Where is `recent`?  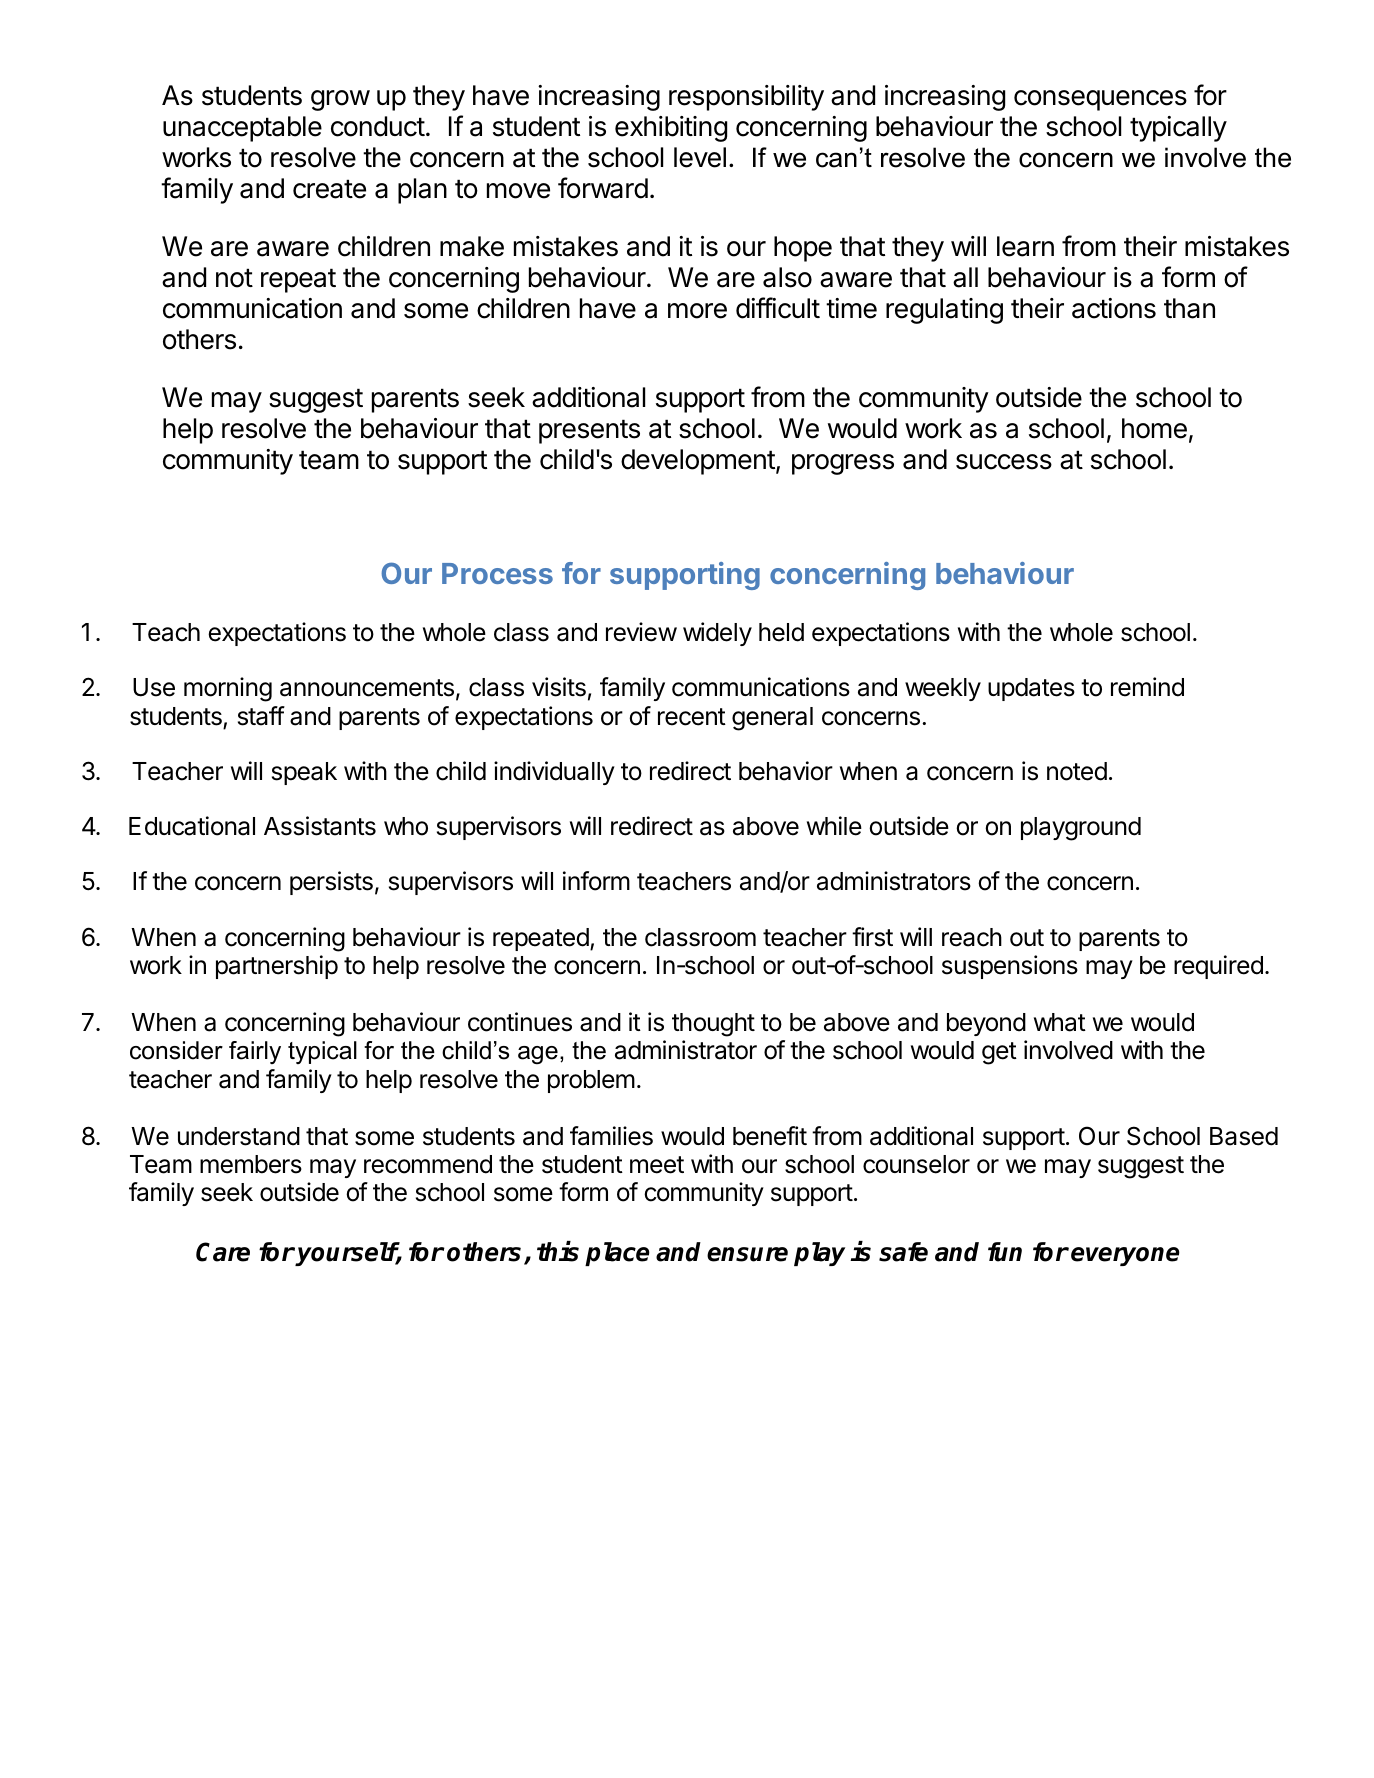 recent is located at coordinates (692, 717).
